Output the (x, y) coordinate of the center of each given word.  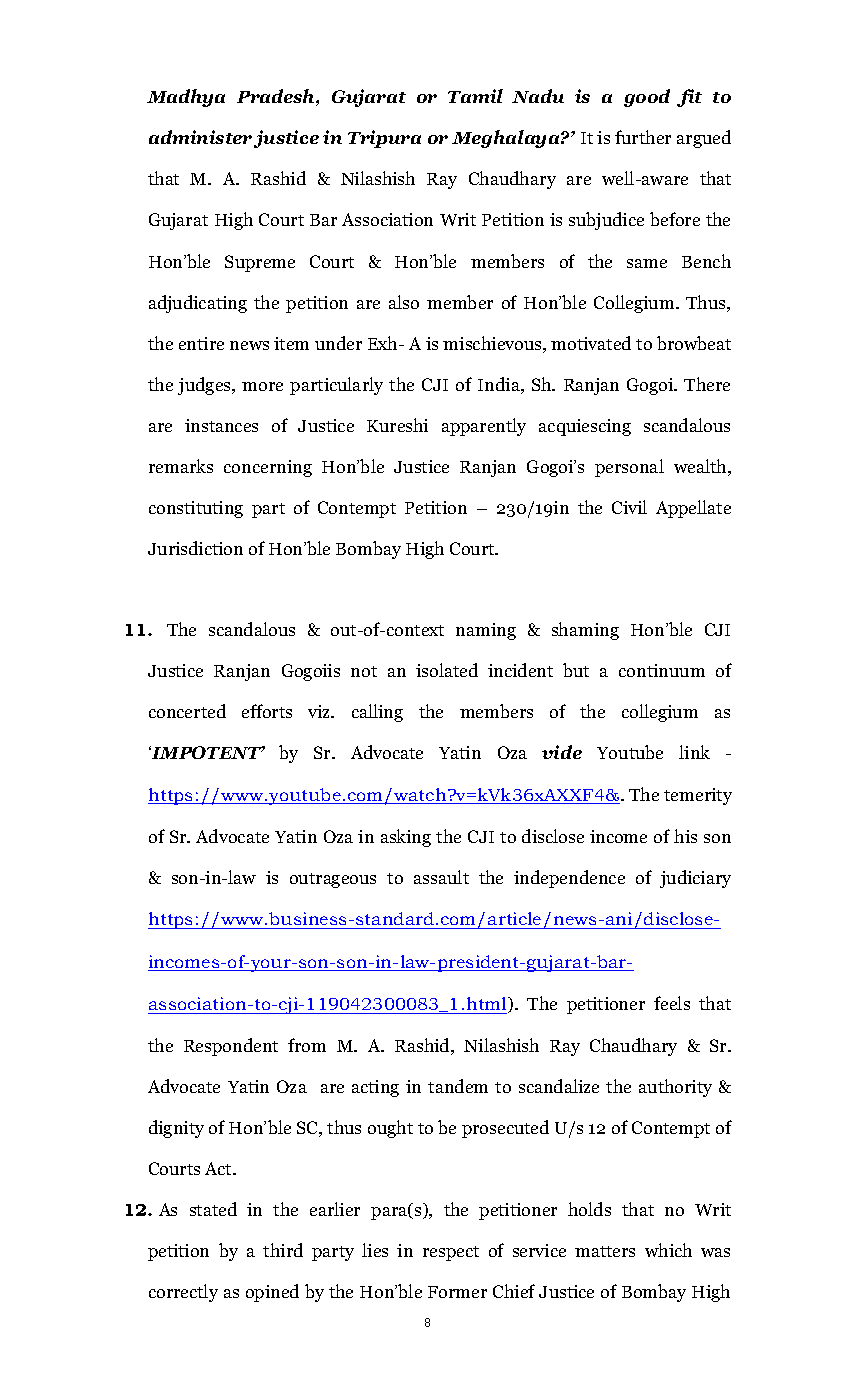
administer (200, 137)
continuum (662, 670)
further (643, 137)
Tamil (475, 96)
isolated (447, 670)
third (283, 1250)
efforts (267, 711)
